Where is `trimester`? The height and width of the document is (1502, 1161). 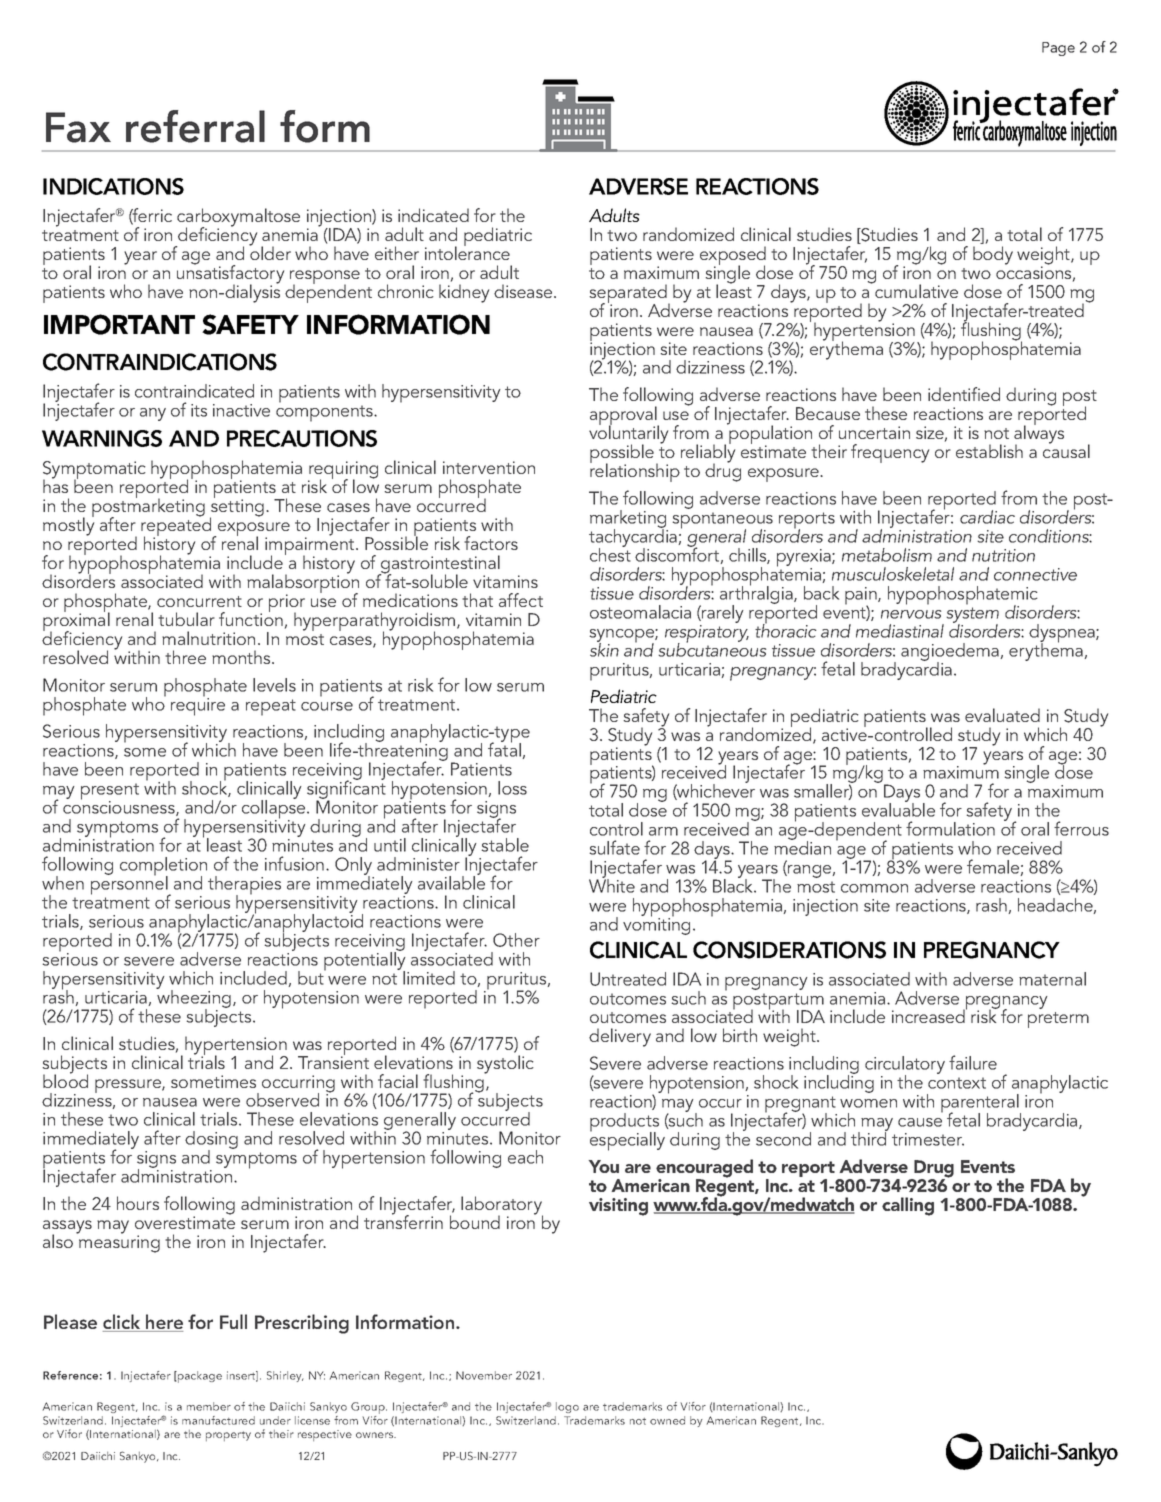
trimester is located at coordinates (928, 1139).
